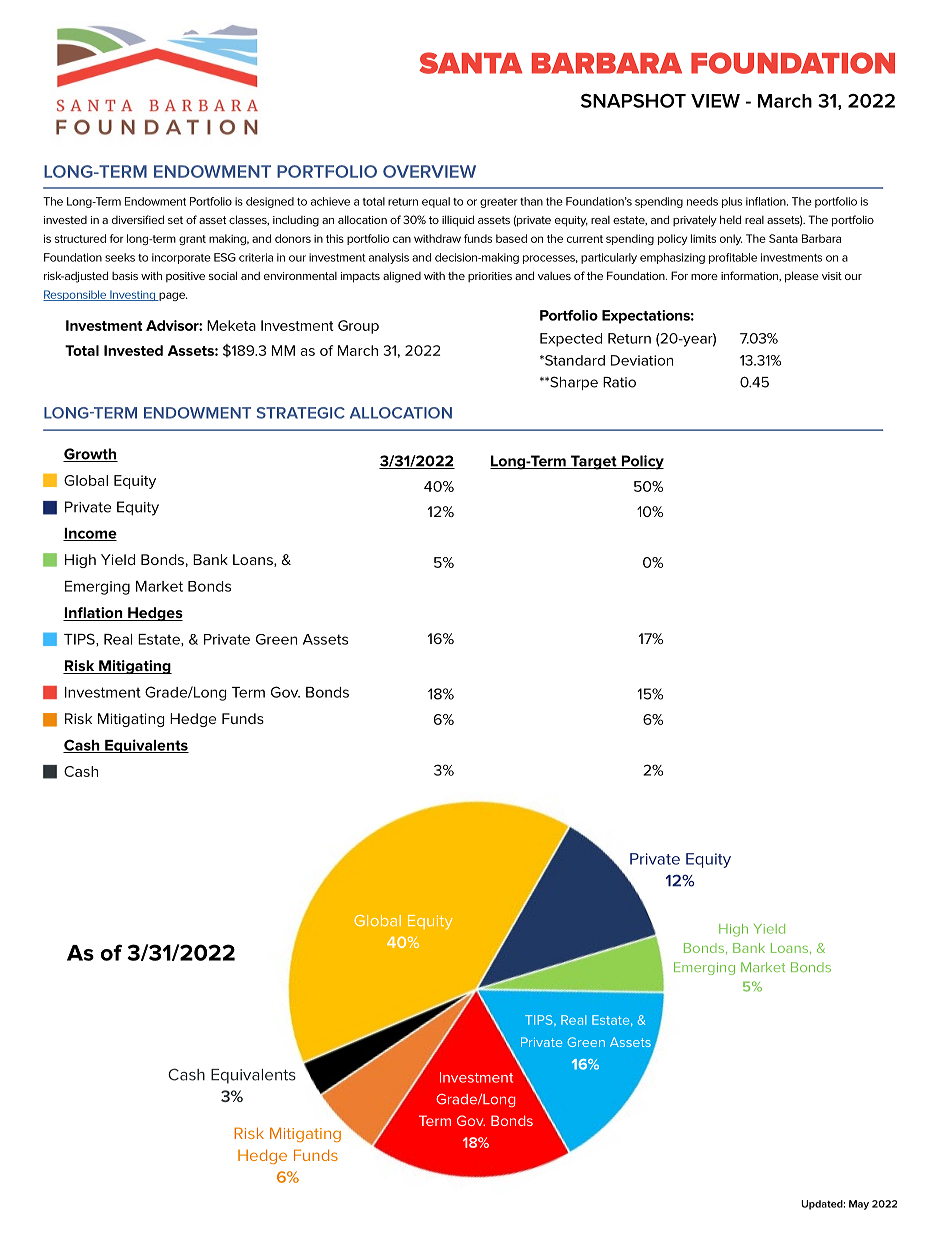 This image has height=1233, width=952. Describe the element at coordinates (90, 455) in the image. I see `Growth` at that location.
